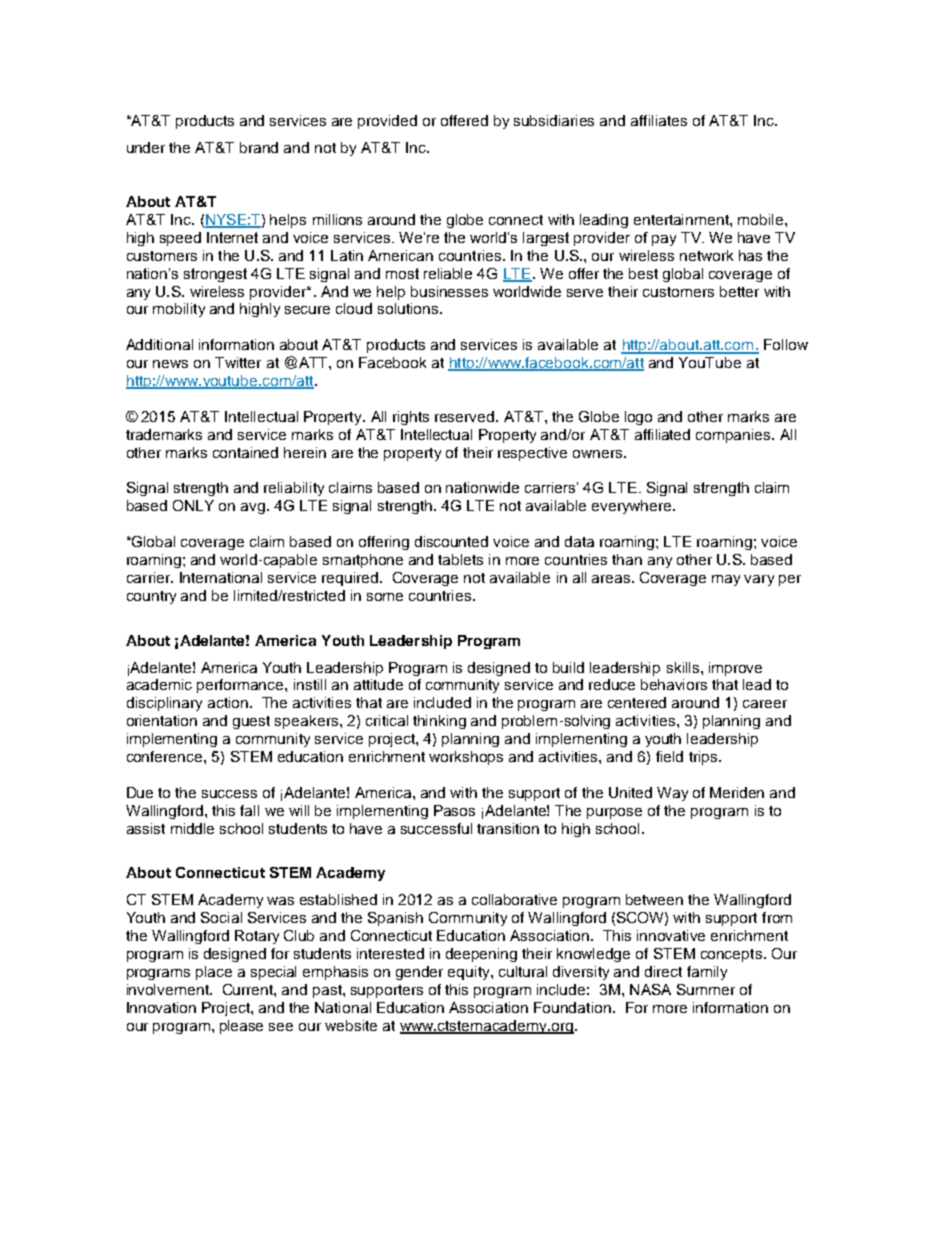  I want to click on affiliates, so click(659, 120).
